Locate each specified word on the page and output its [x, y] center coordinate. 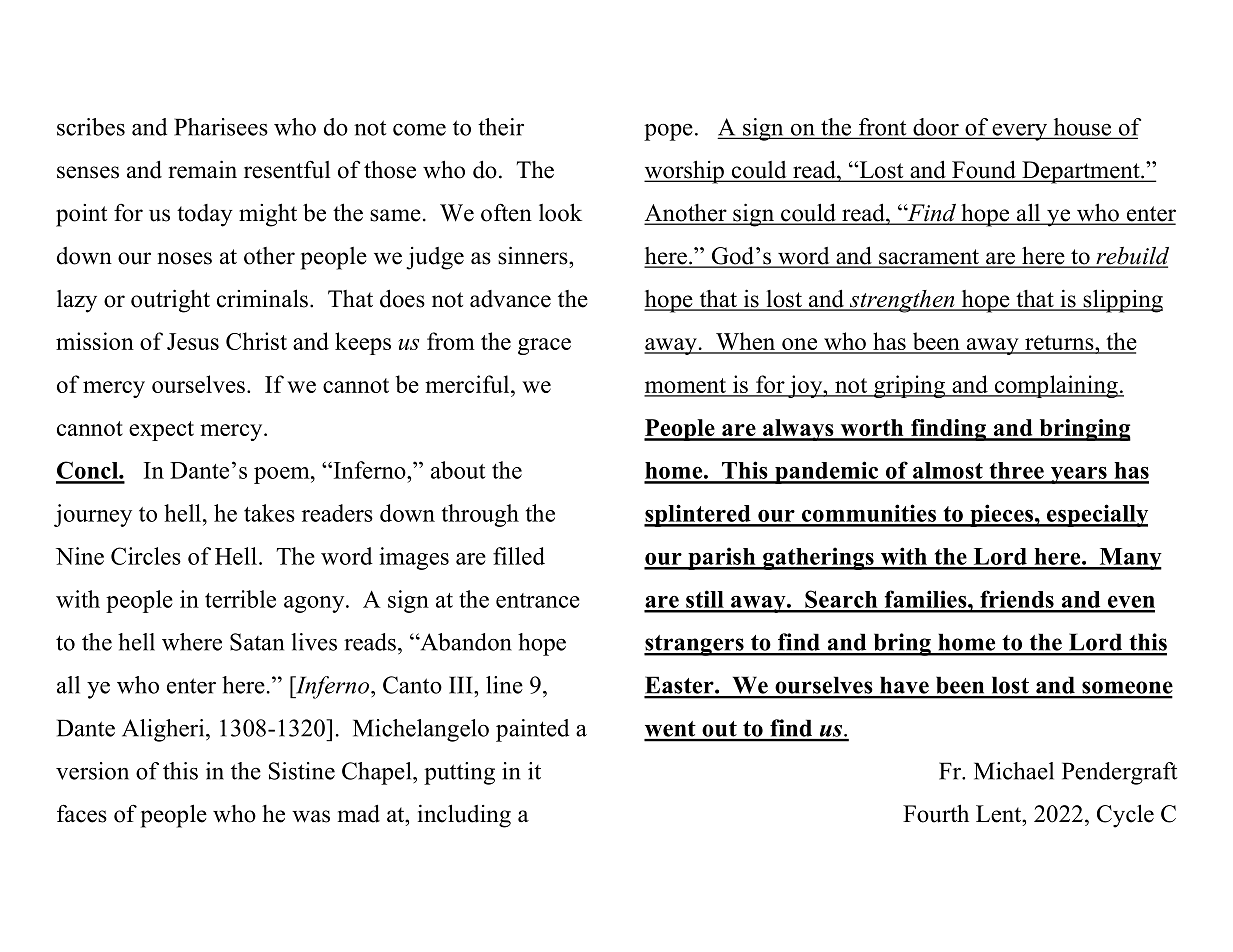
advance [510, 299]
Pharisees [221, 127]
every [1020, 132]
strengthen [902, 301]
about [458, 470]
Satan [257, 642]
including [464, 816]
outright [170, 301]
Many [1129, 559]
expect [161, 431]
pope [668, 132]
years [1078, 475]
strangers [695, 645]
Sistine [302, 771]
